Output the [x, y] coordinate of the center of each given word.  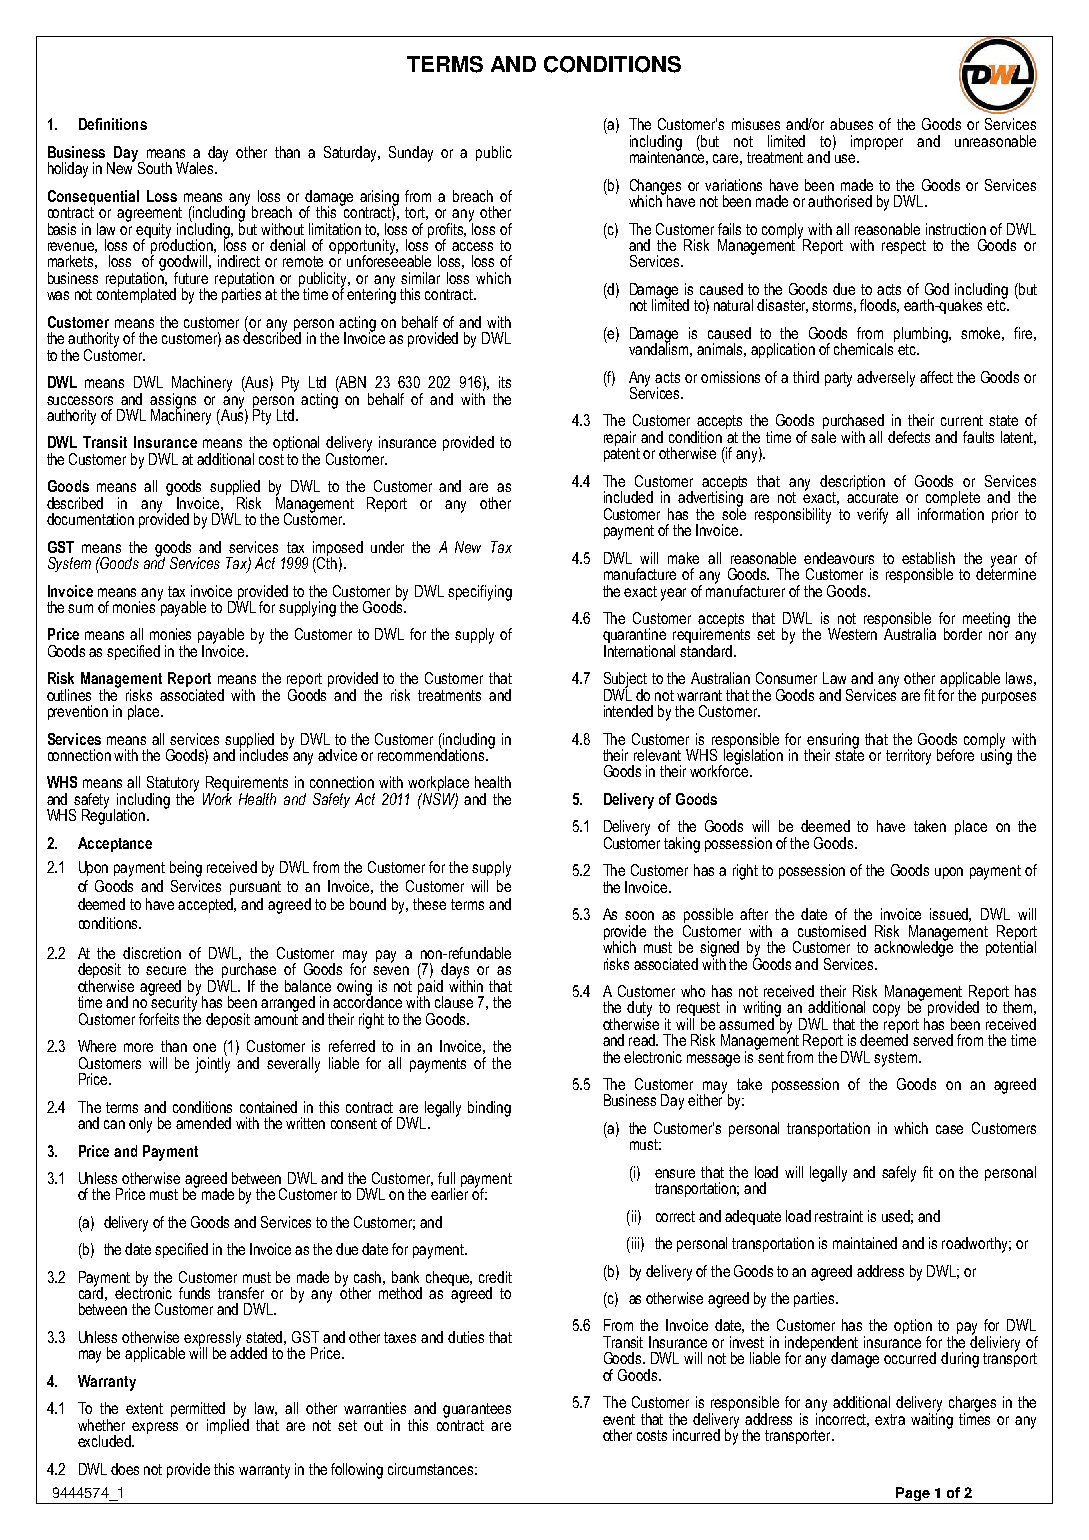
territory [908, 757]
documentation [90, 519]
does [125, 1469]
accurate [872, 496]
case [949, 1129]
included [628, 497]
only [140, 1125]
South [155, 168]
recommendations [431, 754]
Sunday [411, 154]
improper [877, 142]
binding [489, 1109]
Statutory [173, 785]
